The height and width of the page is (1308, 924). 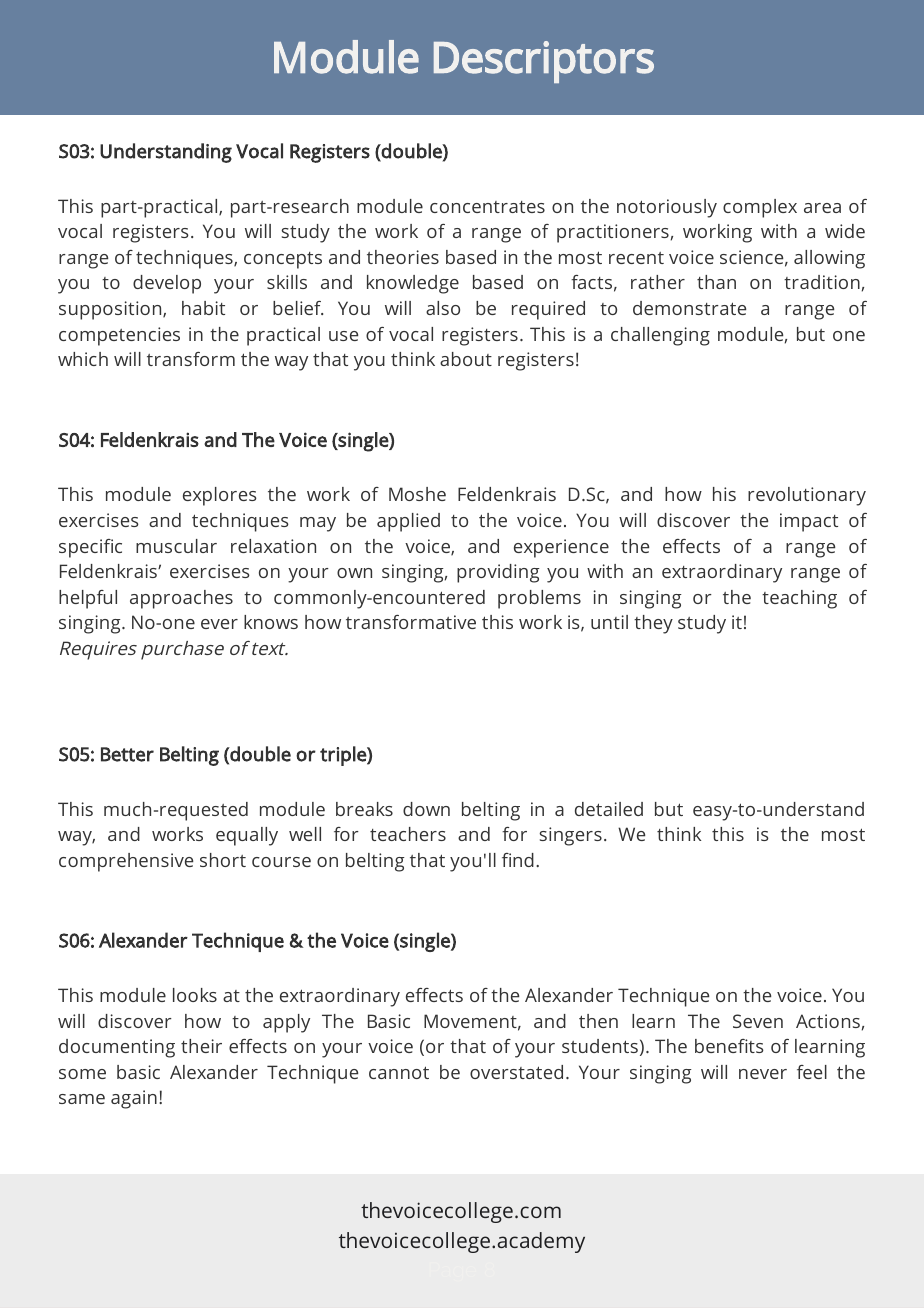 What do you see at coordinates (223, 860) in the page?
I see `short` at bounding box center [223, 860].
